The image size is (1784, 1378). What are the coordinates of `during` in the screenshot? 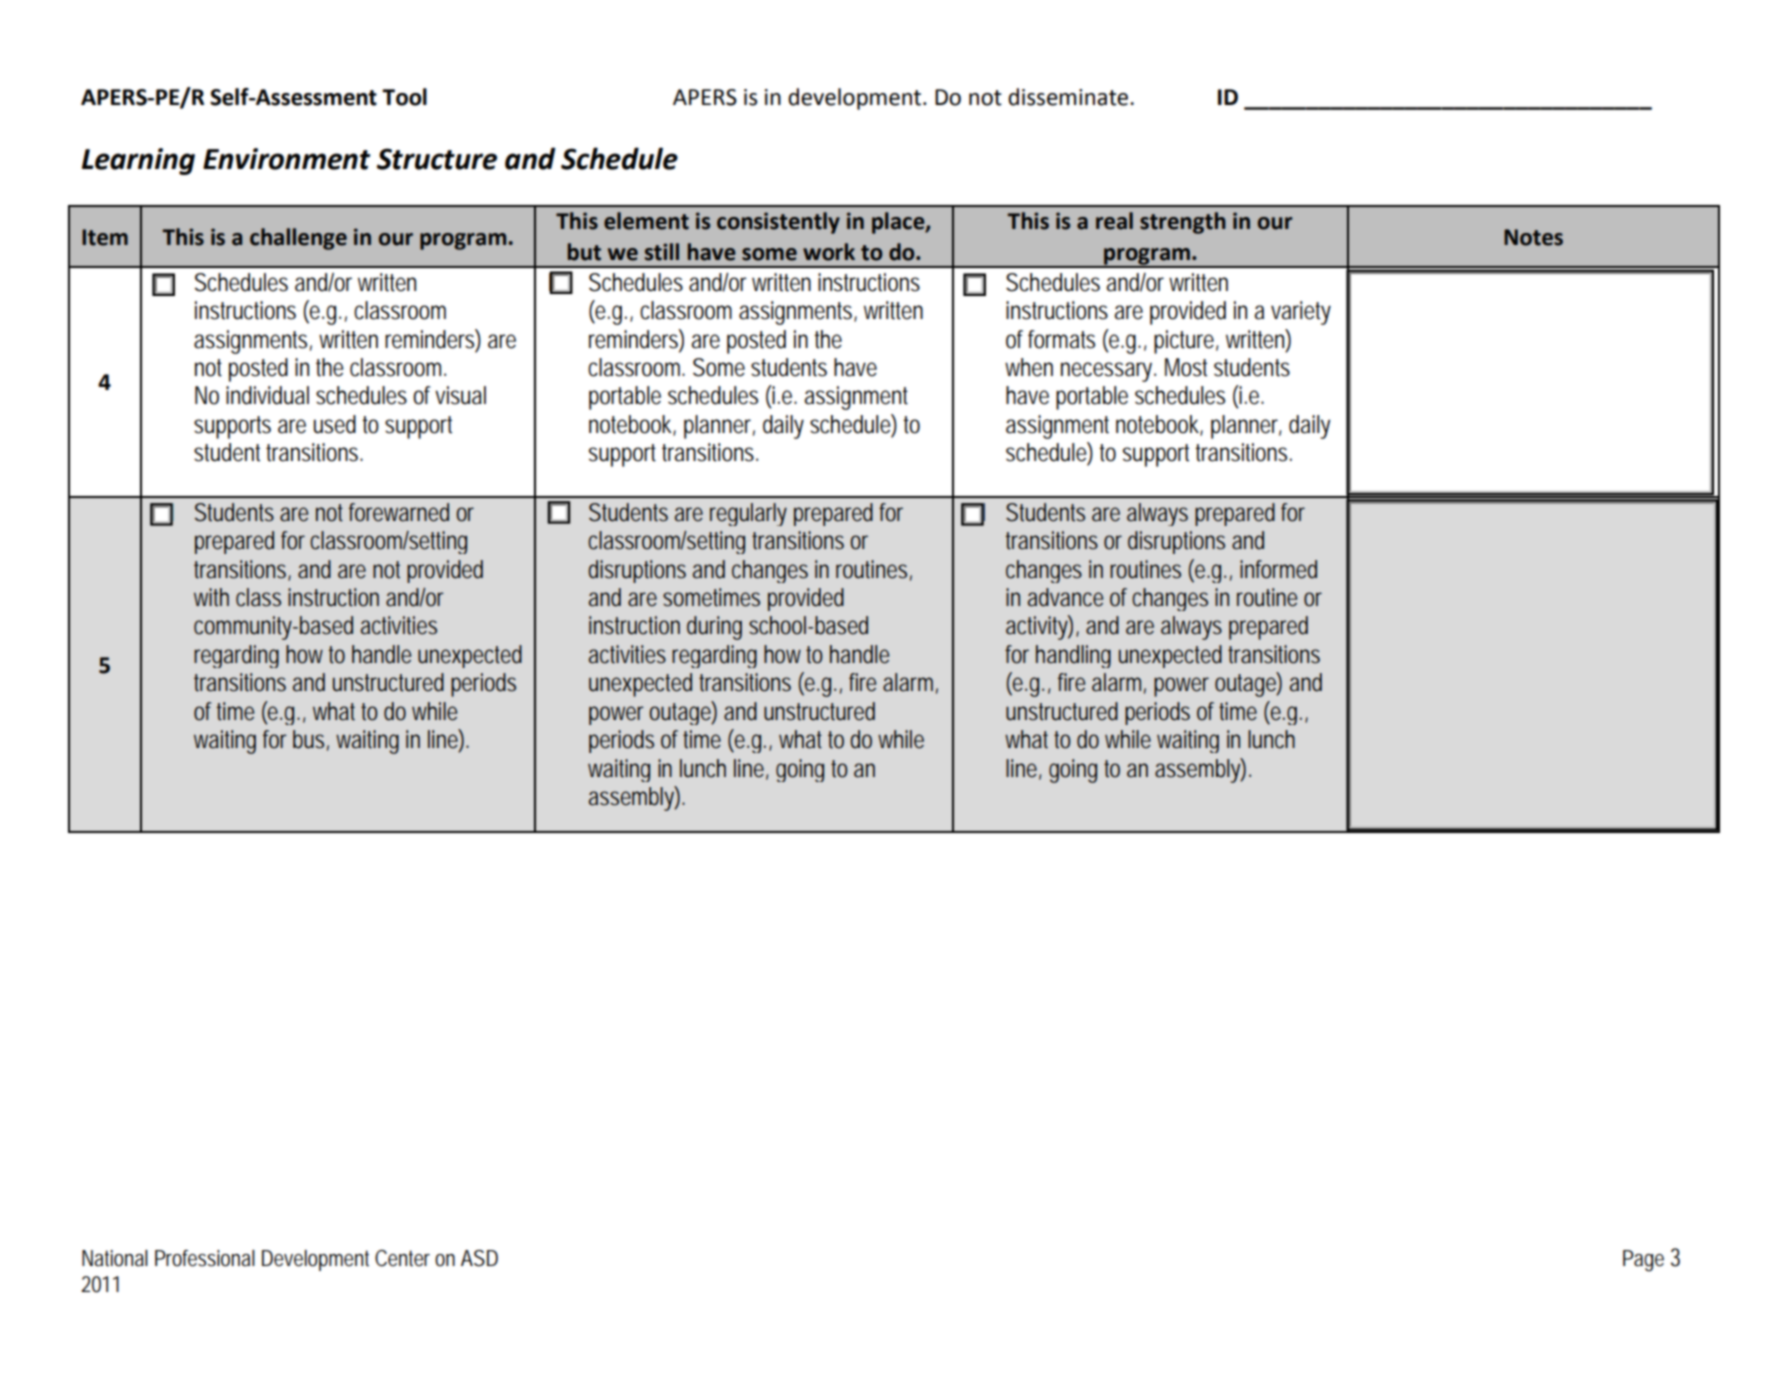 It's located at (714, 628).
